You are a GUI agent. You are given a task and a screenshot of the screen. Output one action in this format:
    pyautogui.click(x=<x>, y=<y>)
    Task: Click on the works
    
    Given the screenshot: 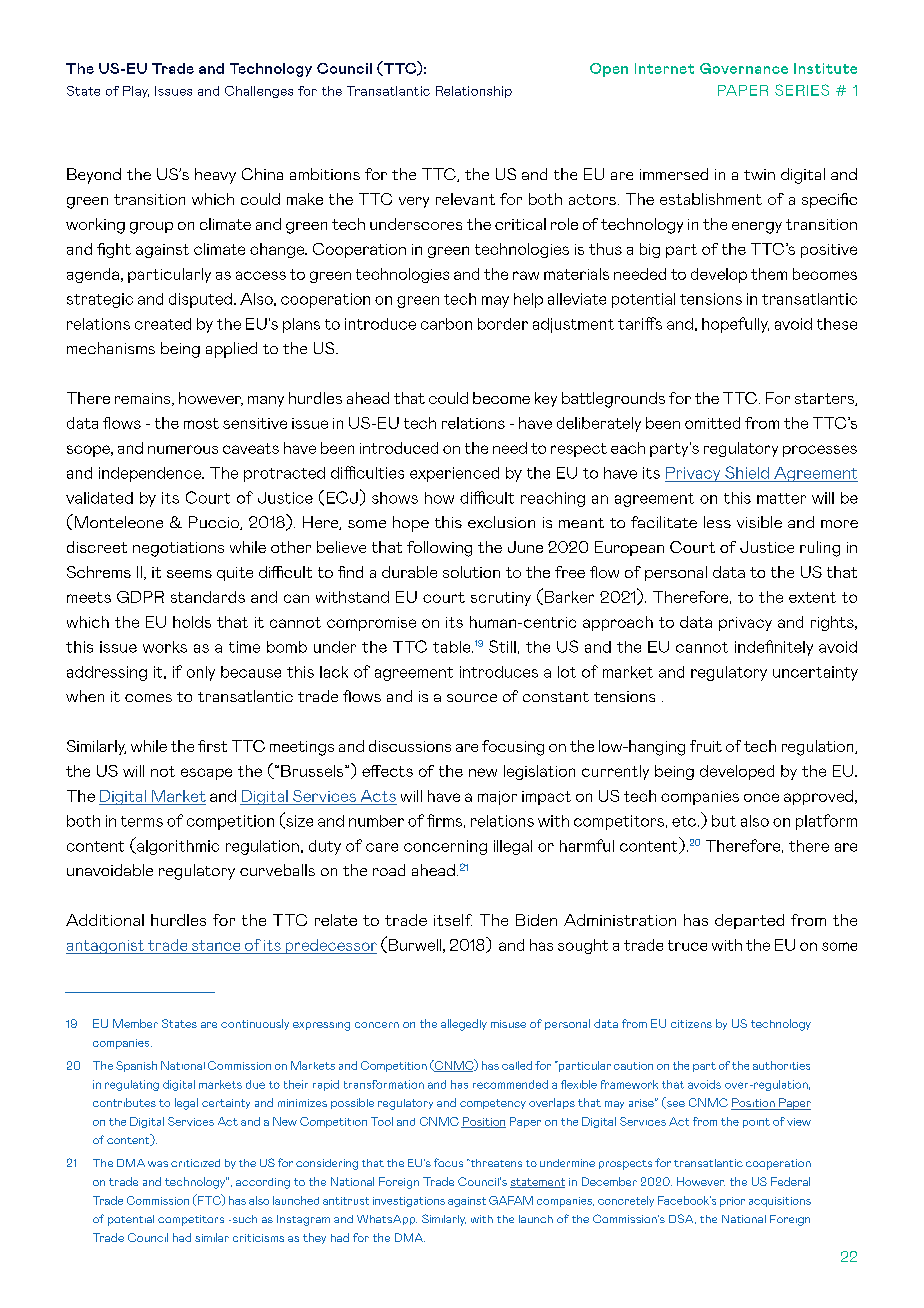 What is the action you would take?
    pyautogui.click(x=165, y=647)
